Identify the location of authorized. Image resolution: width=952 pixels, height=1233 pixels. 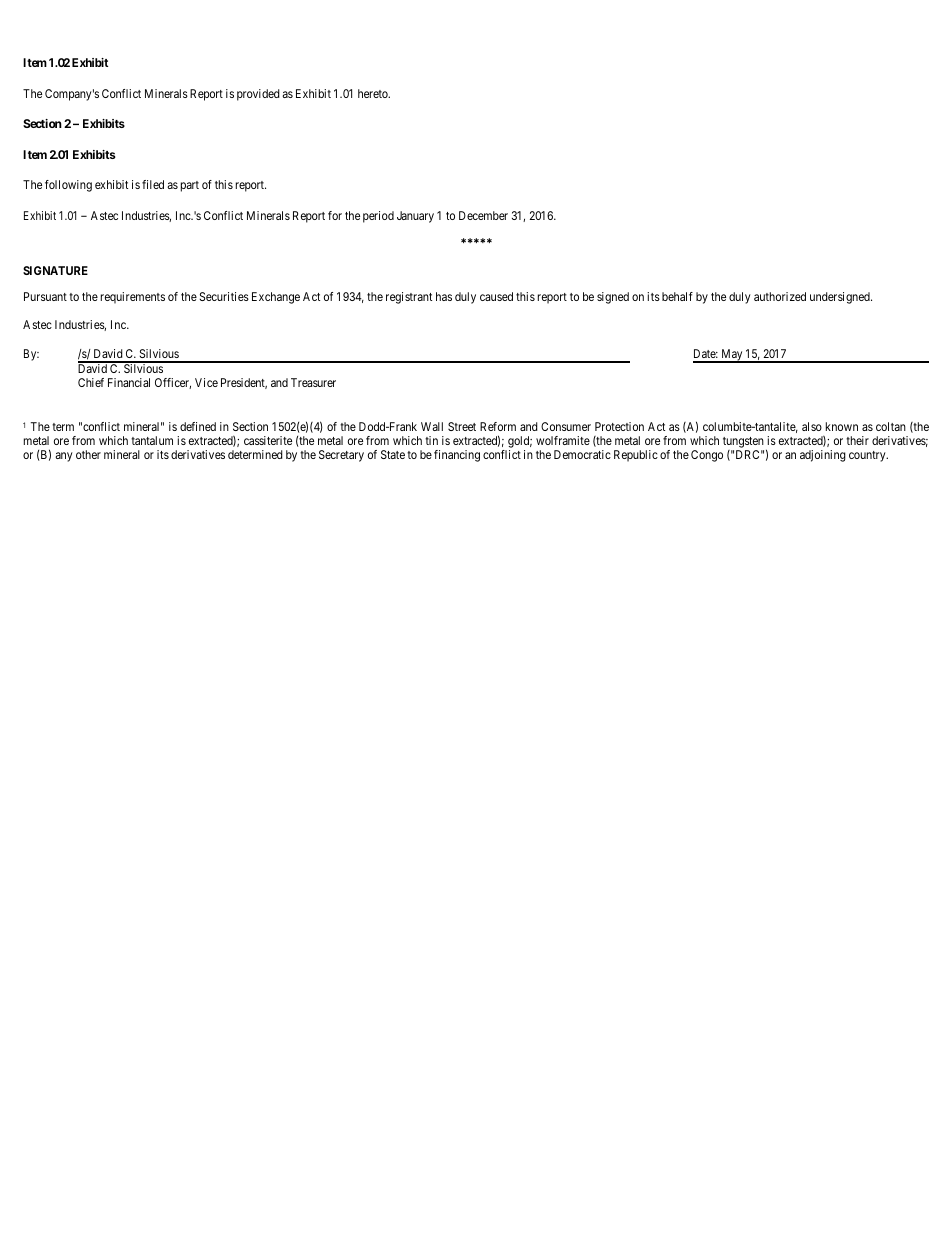
(780, 296).
